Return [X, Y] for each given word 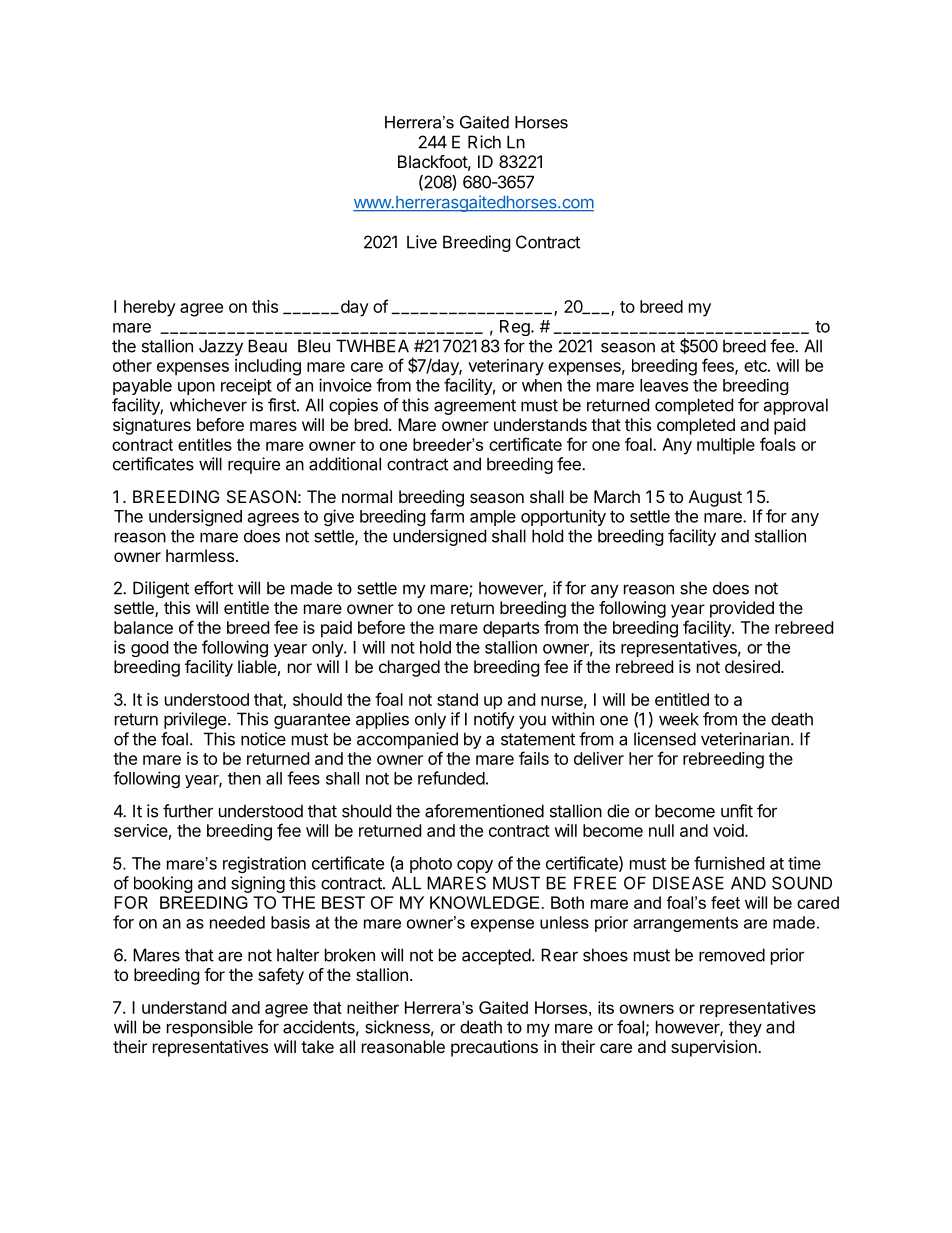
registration [264, 864]
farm [447, 516]
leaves [664, 385]
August [715, 498]
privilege [195, 720]
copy [475, 866]
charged [409, 668]
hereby [150, 308]
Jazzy [221, 347]
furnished [729, 863]
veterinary [506, 367]
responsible [210, 1028]
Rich [484, 142]
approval [795, 406]
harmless [200, 555]
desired [753, 666]
